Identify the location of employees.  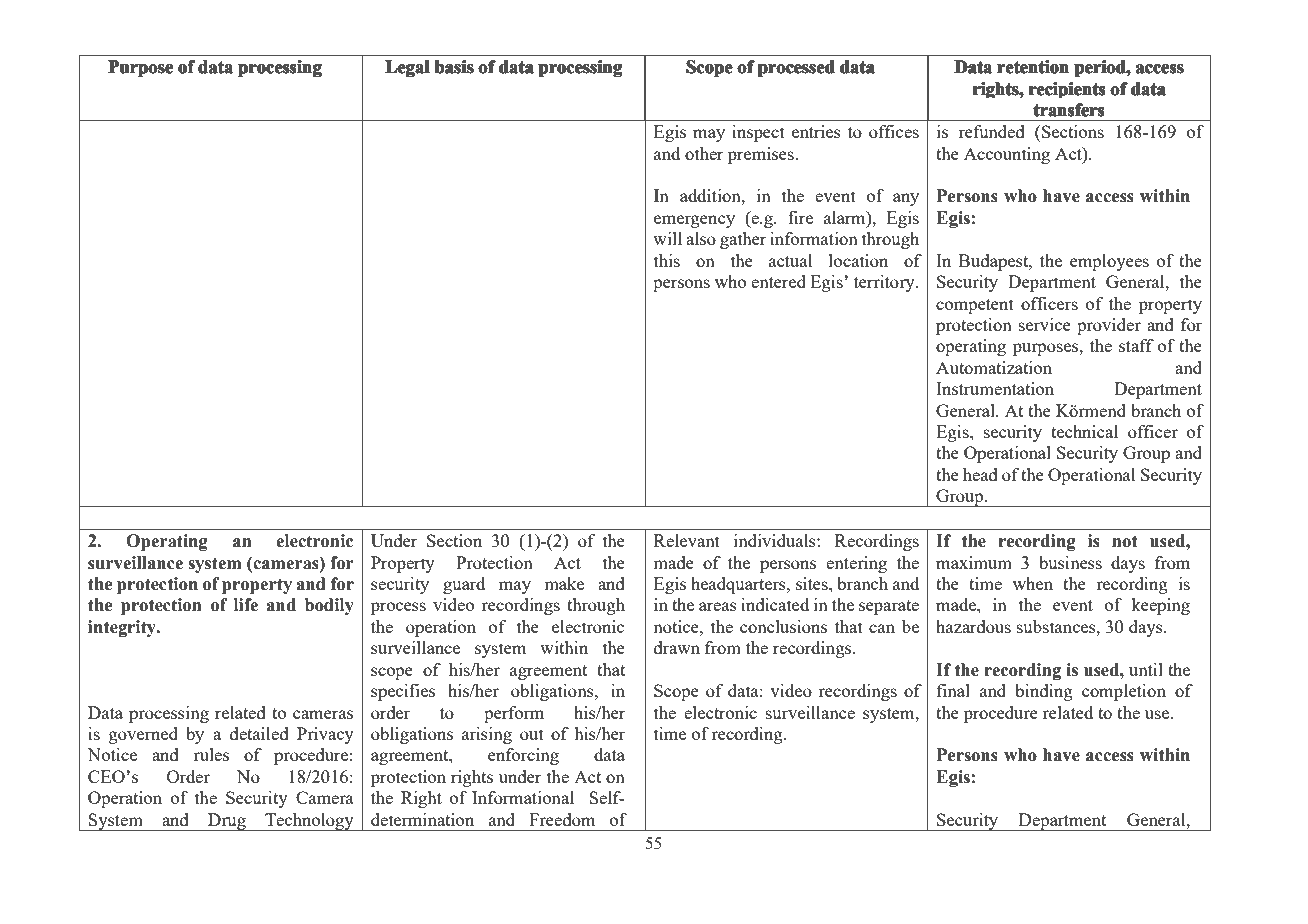
(1109, 262).
